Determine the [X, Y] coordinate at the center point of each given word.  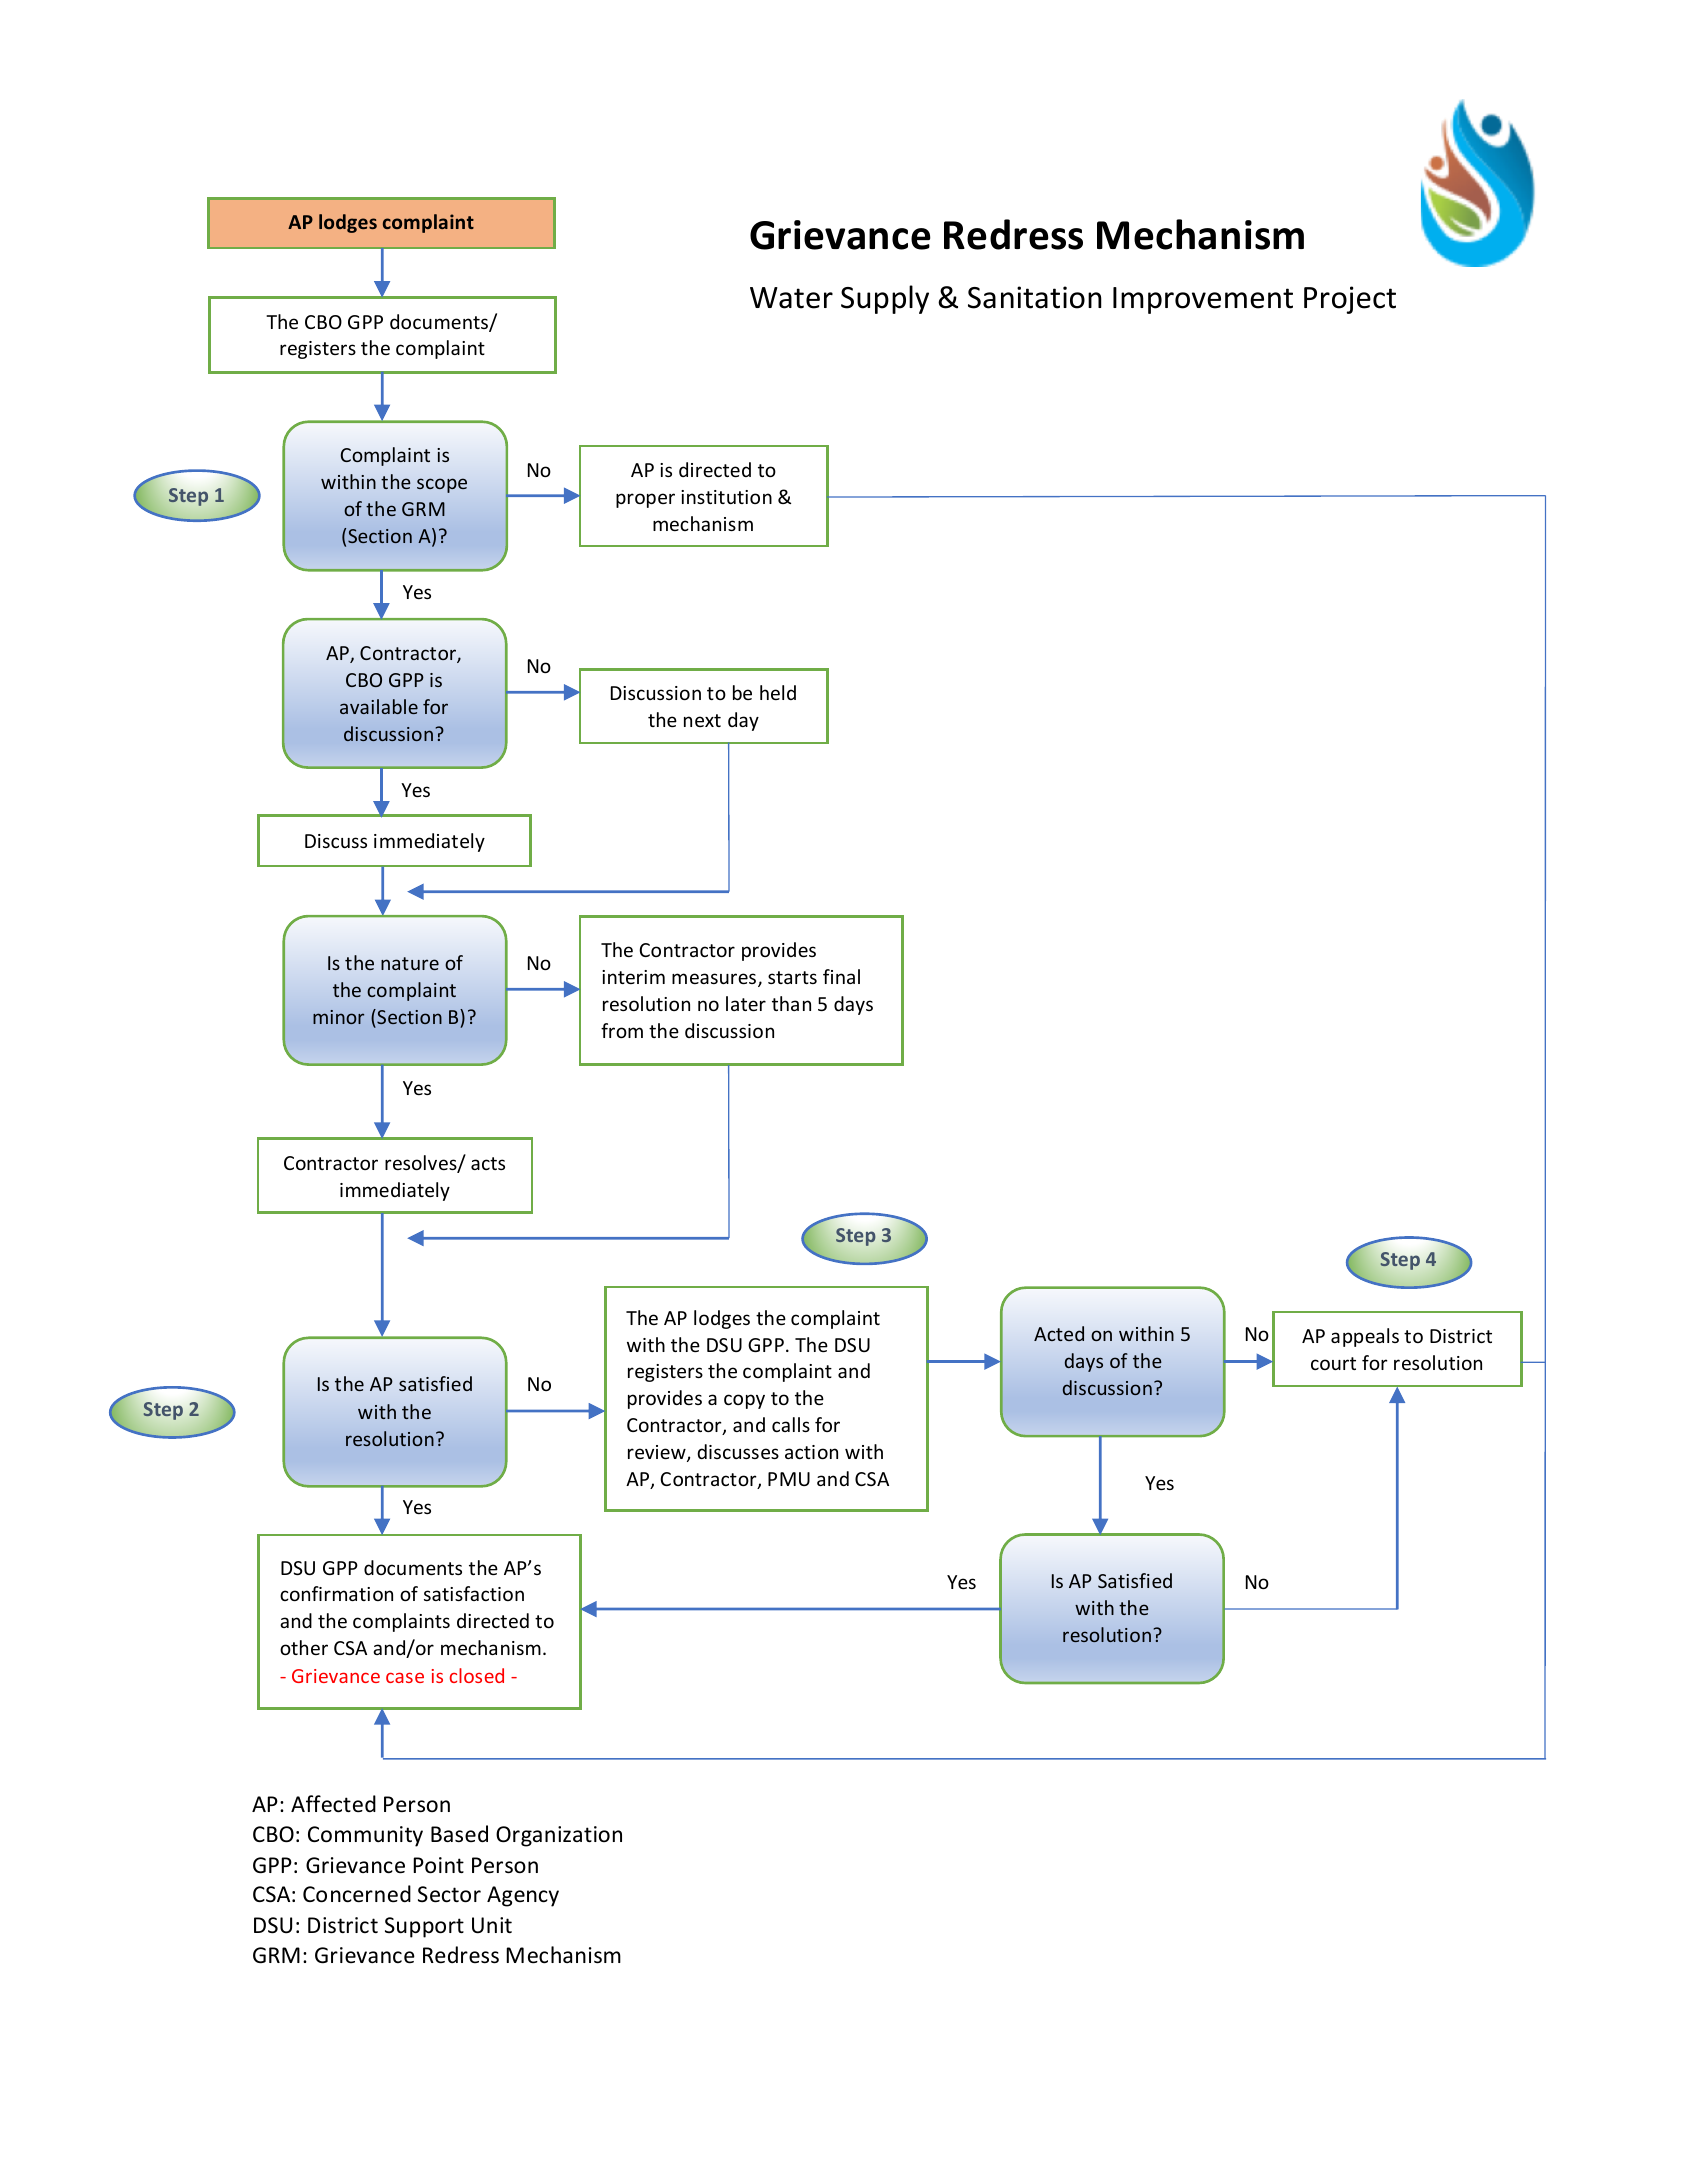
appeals [1365, 1337]
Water [791, 298]
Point [438, 1865]
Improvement [1203, 300]
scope [442, 485]
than [791, 1003]
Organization [559, 1836]
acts [488, 1163]
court [1333, 1363]
